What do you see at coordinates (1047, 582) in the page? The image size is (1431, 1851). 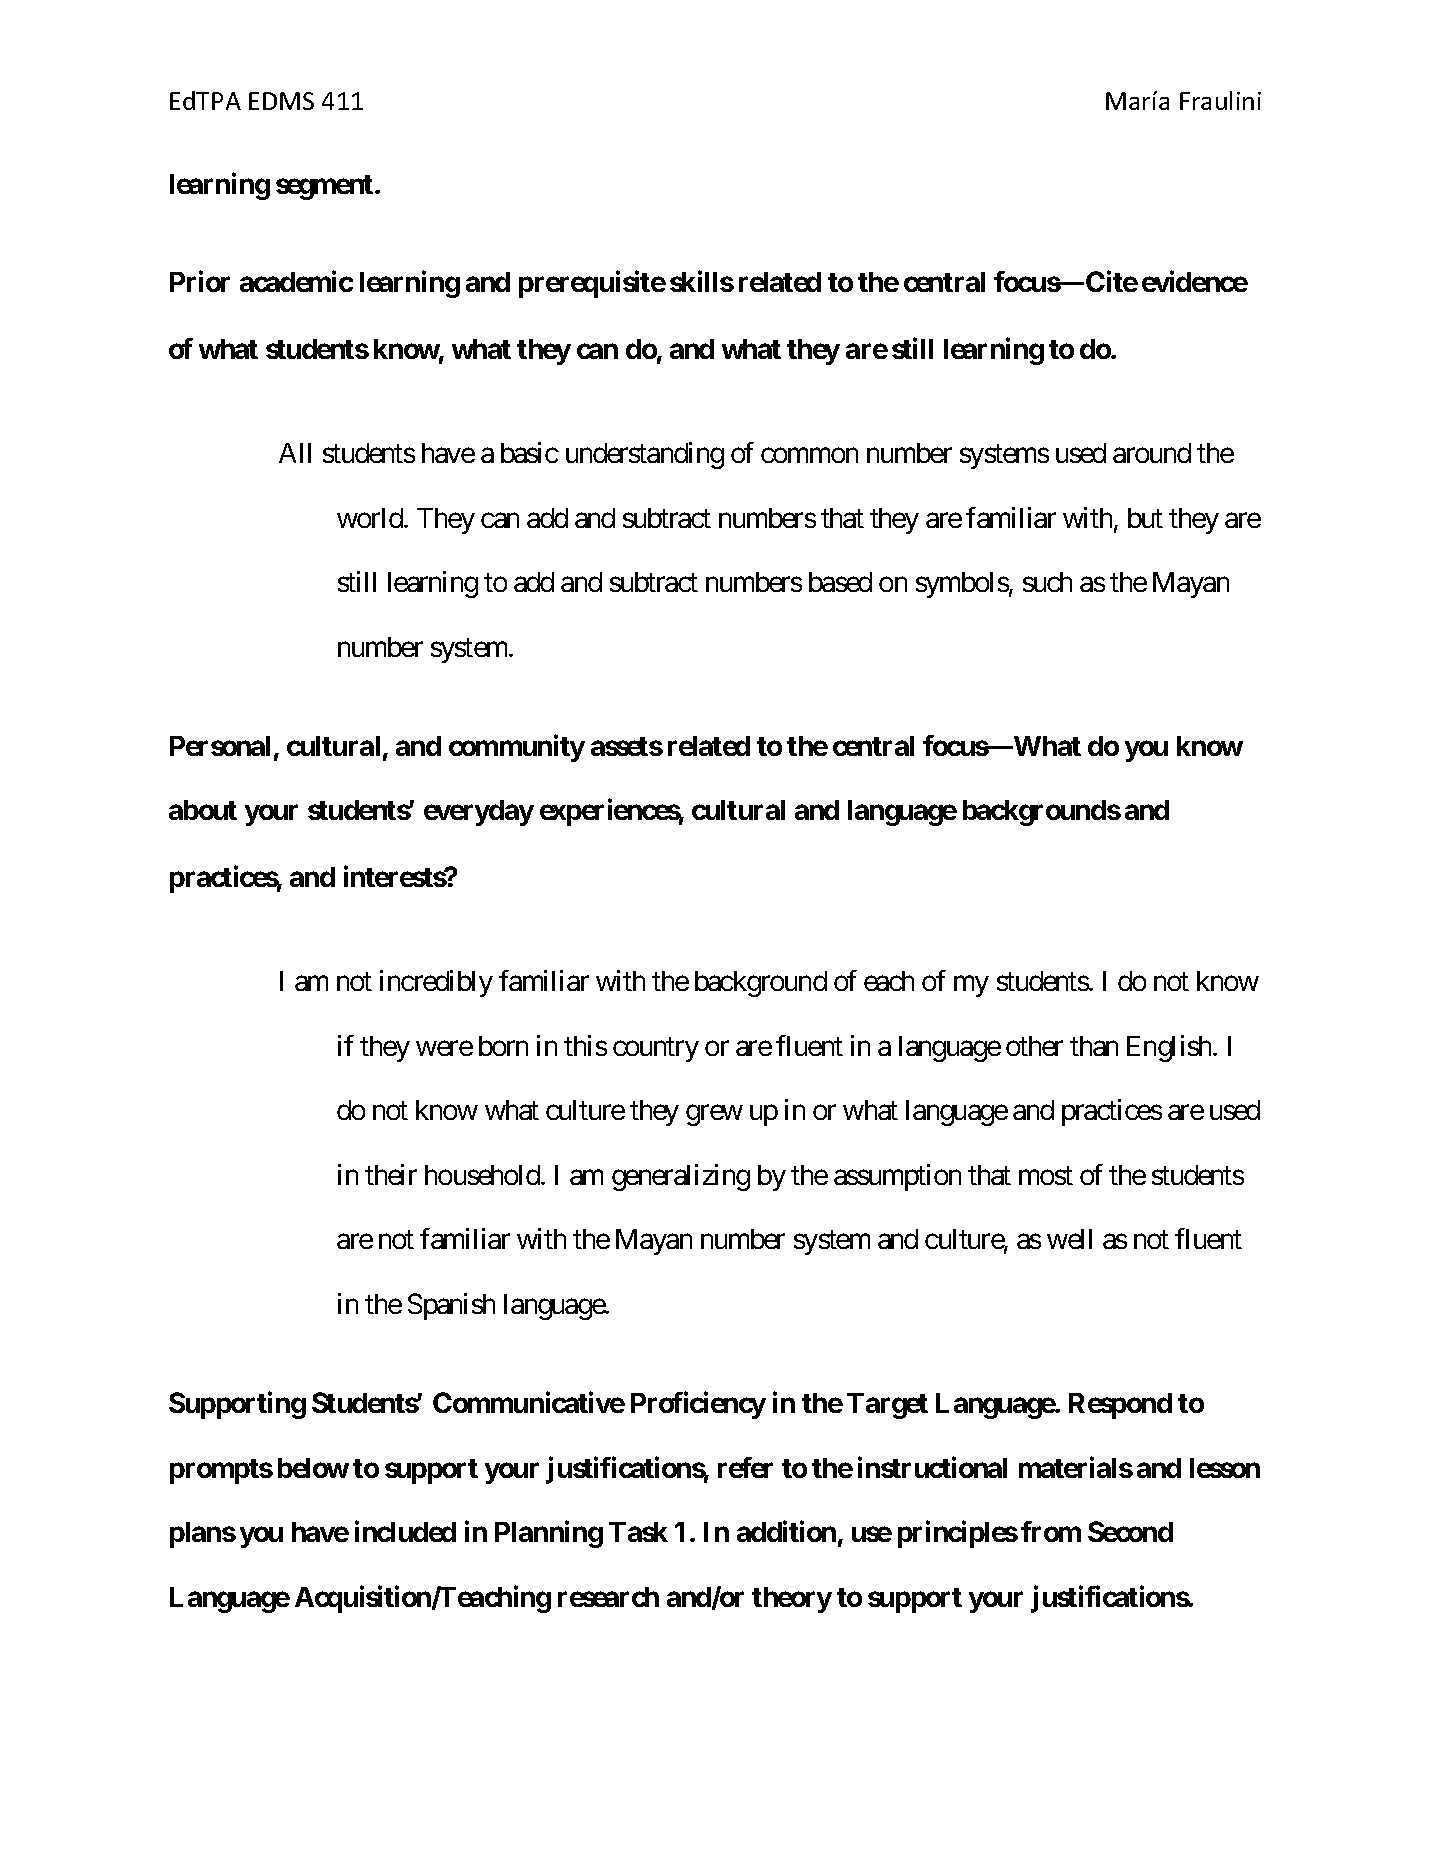 I see `such` at bounding box center [1047, 582].
